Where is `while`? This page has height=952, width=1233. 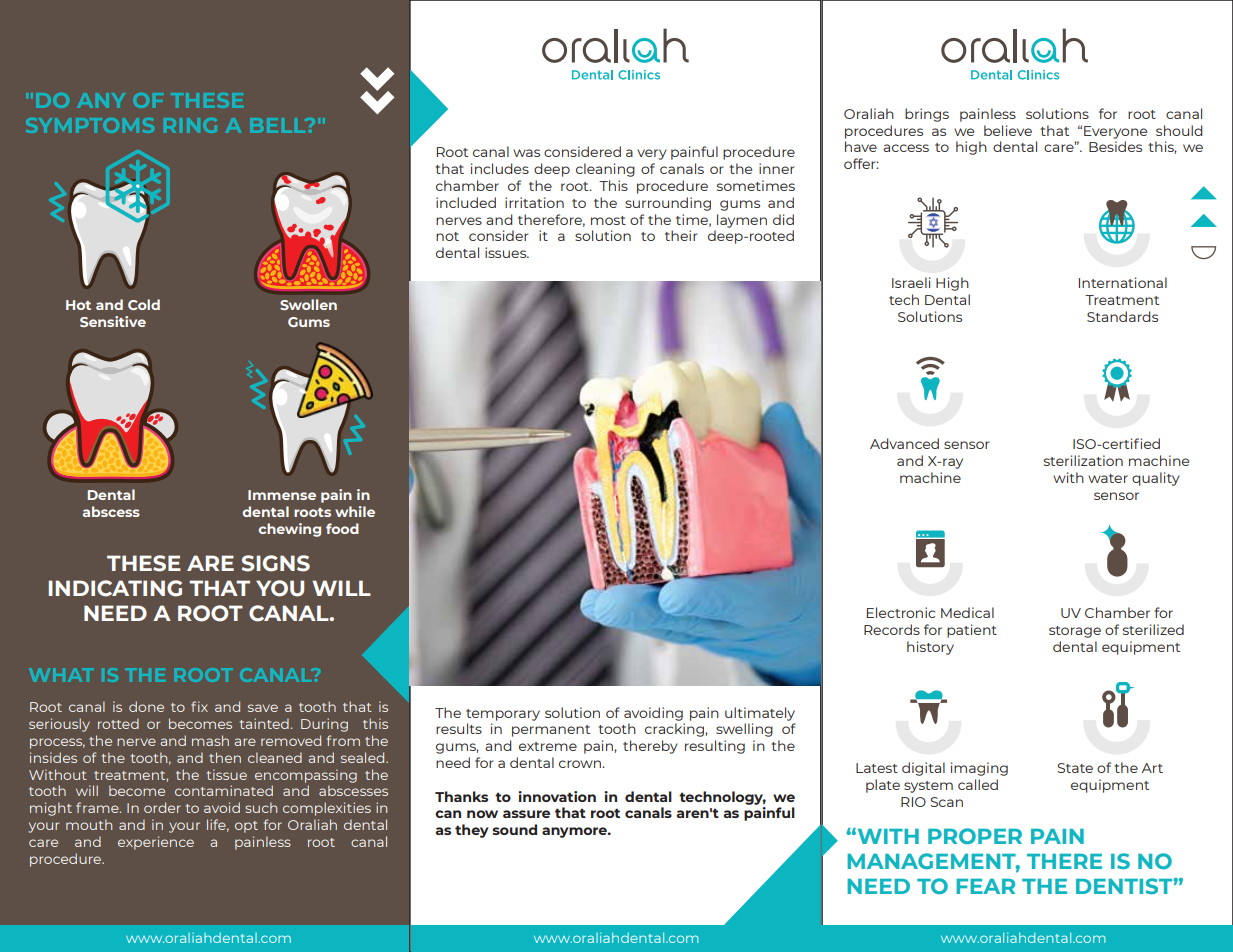 while is located at coordinates (355, 511).
